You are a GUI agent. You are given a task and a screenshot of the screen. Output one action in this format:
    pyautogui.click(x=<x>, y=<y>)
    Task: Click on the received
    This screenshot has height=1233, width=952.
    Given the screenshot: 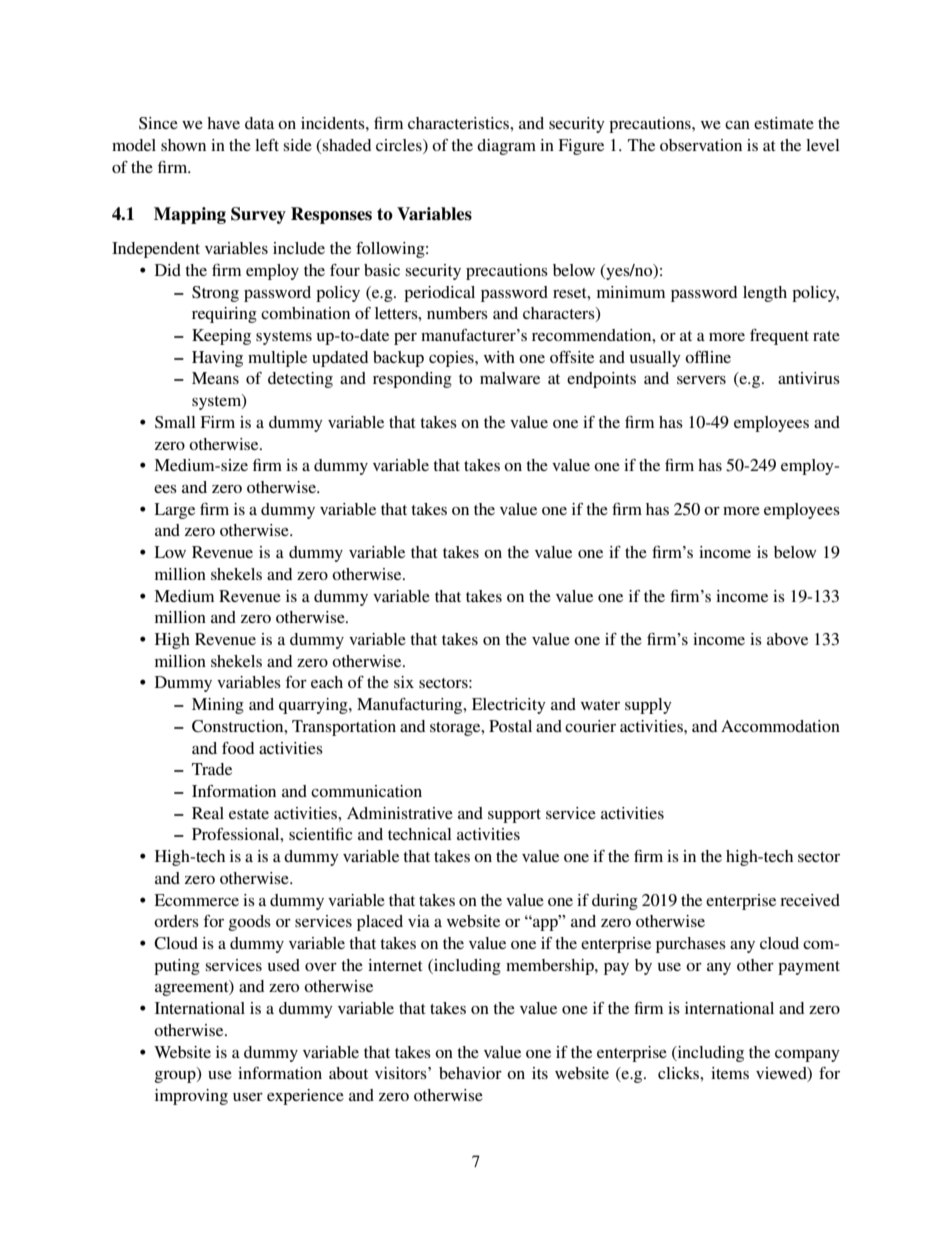 What is the action you would take?
    pyautogui.click(x=810, y=900)
